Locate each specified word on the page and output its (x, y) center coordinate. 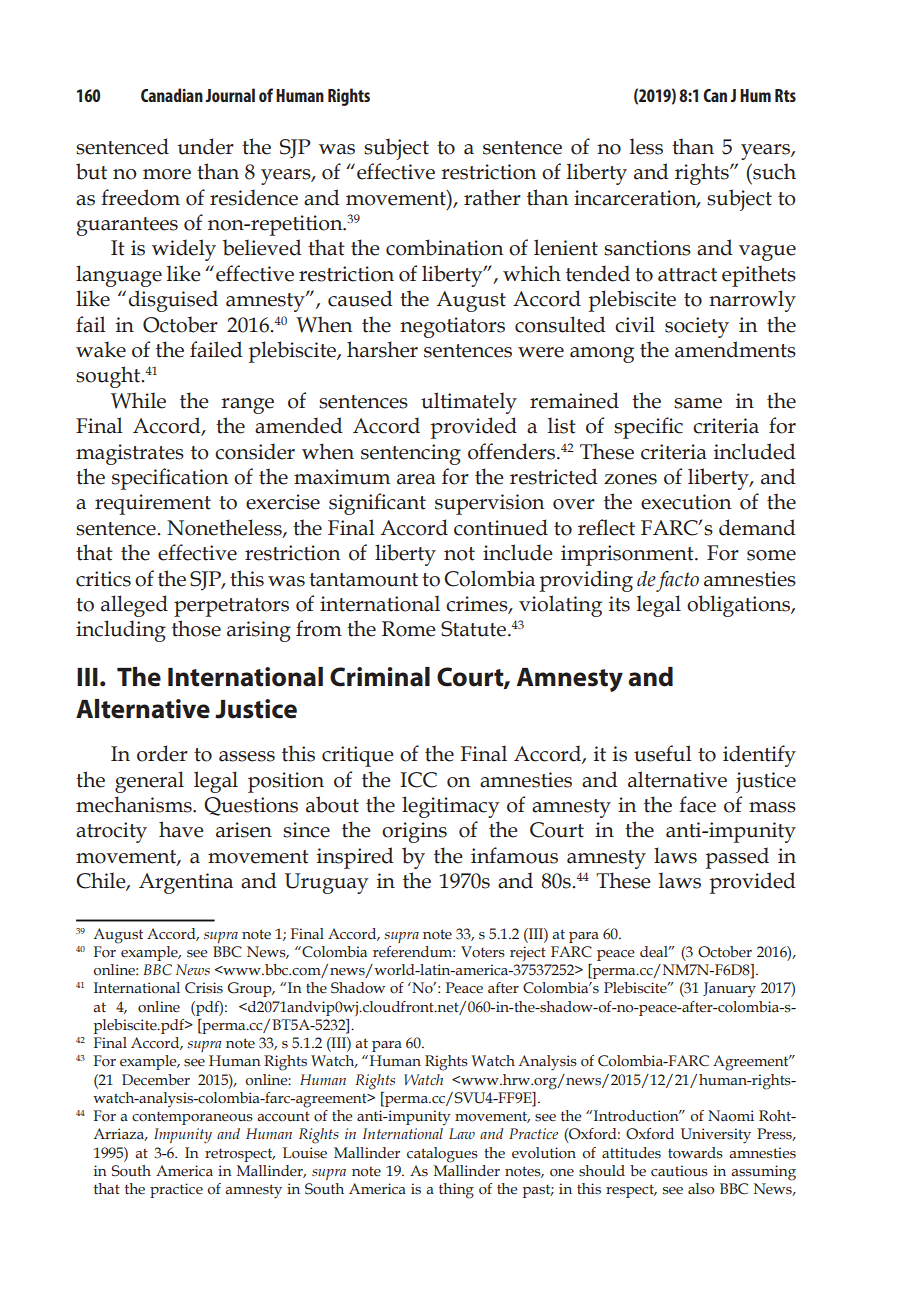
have (181, 829)
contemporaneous (192, 1118)
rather (492, 197)
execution (686, 502)
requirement (153, 504)
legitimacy (451, 807)
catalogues (442, 1155)
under (205, 146)
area (416, 479)
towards (695, 1153)
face (697, 804)
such (773, 171)
